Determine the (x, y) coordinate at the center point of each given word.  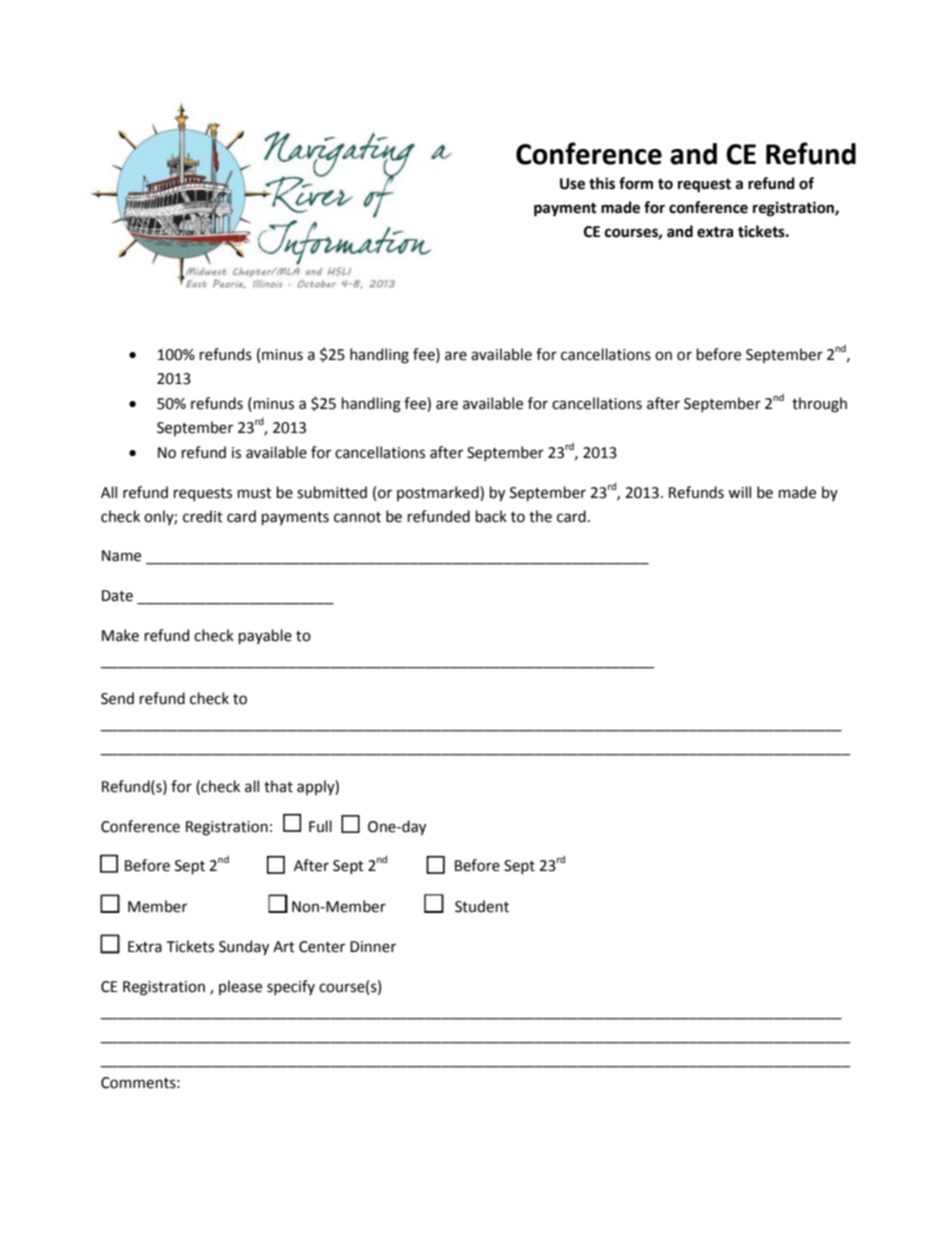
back (491, 516)
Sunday (244, 947)
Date (117, 596)
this (602, 183)
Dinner (373, 947)
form (636, 183)
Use (572, 184)
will (739, 492)
